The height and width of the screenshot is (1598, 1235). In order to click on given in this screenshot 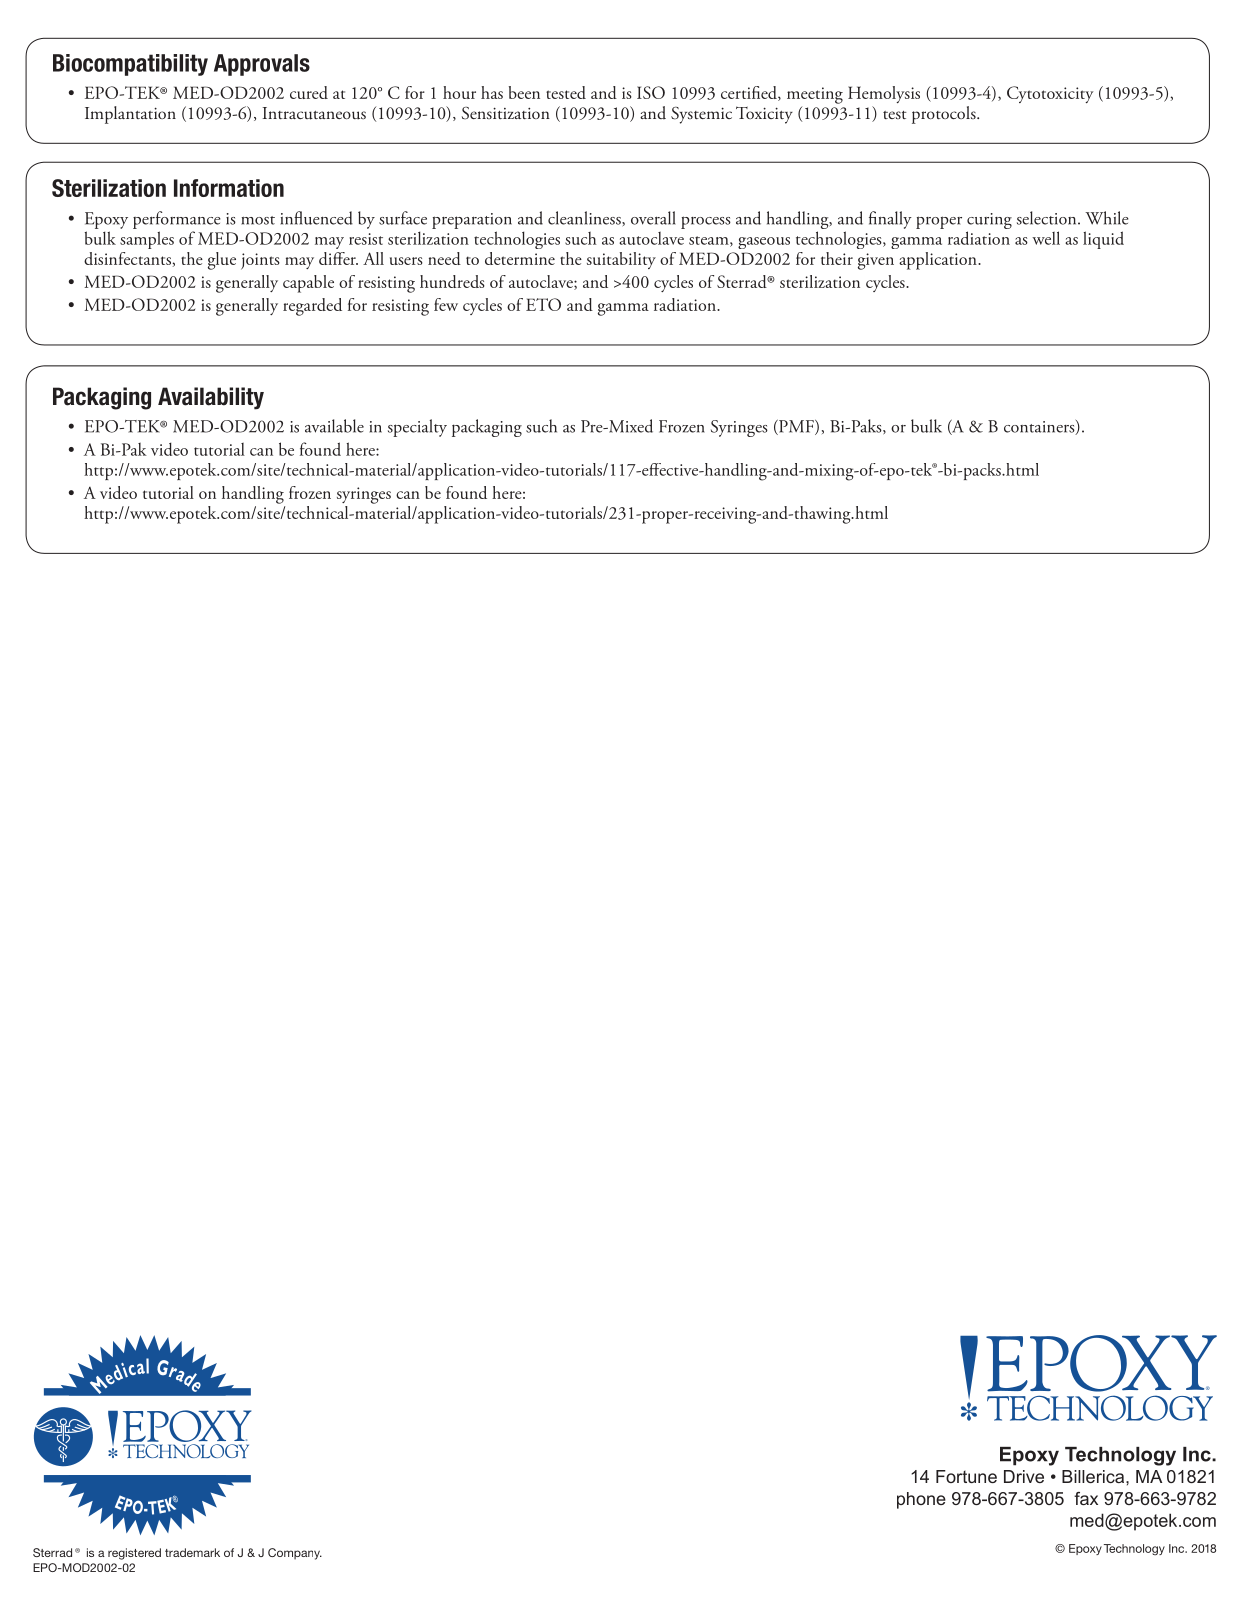, I will do `click(876, 261)`.
